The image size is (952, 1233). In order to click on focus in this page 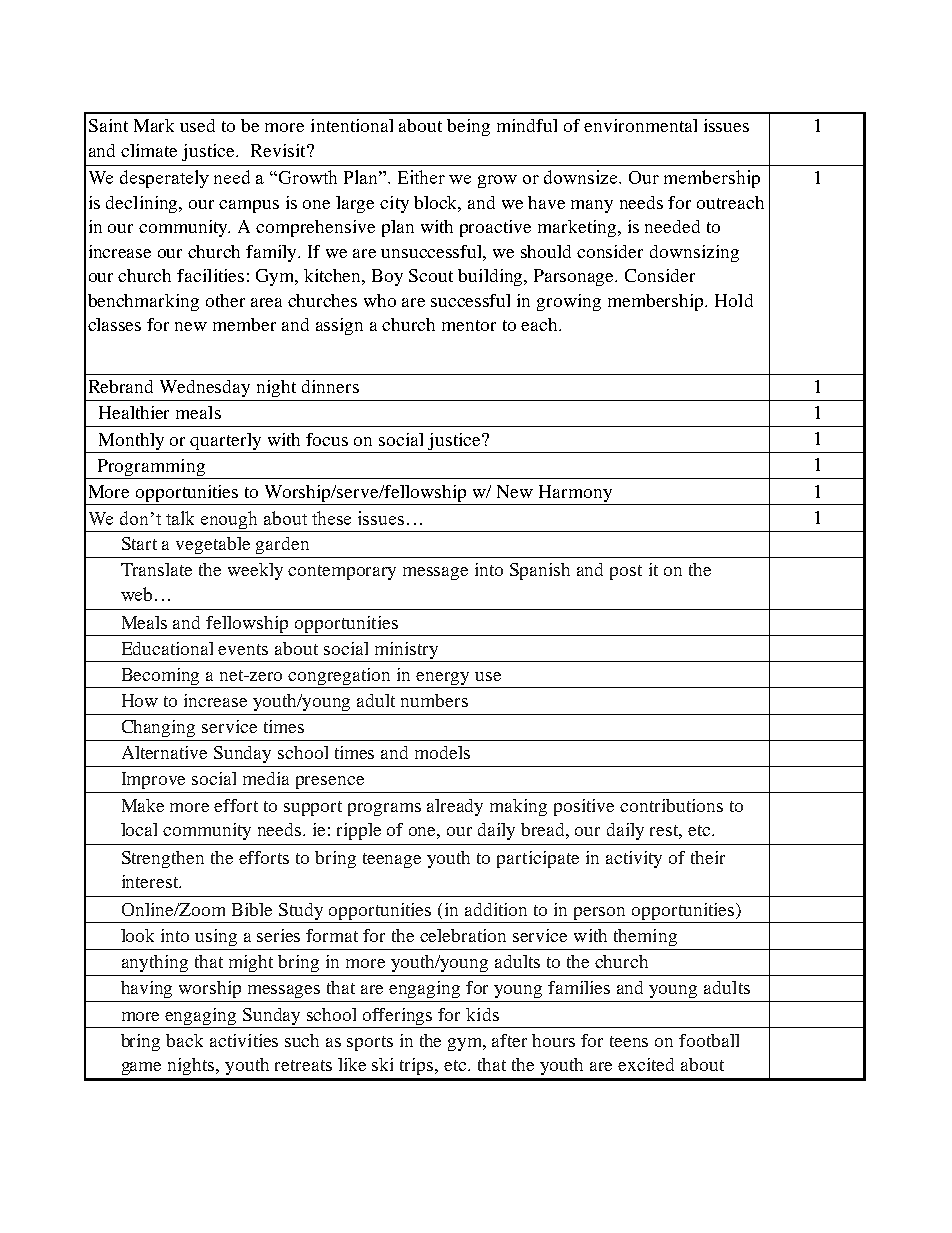, I will do `click(327, 439)`.
